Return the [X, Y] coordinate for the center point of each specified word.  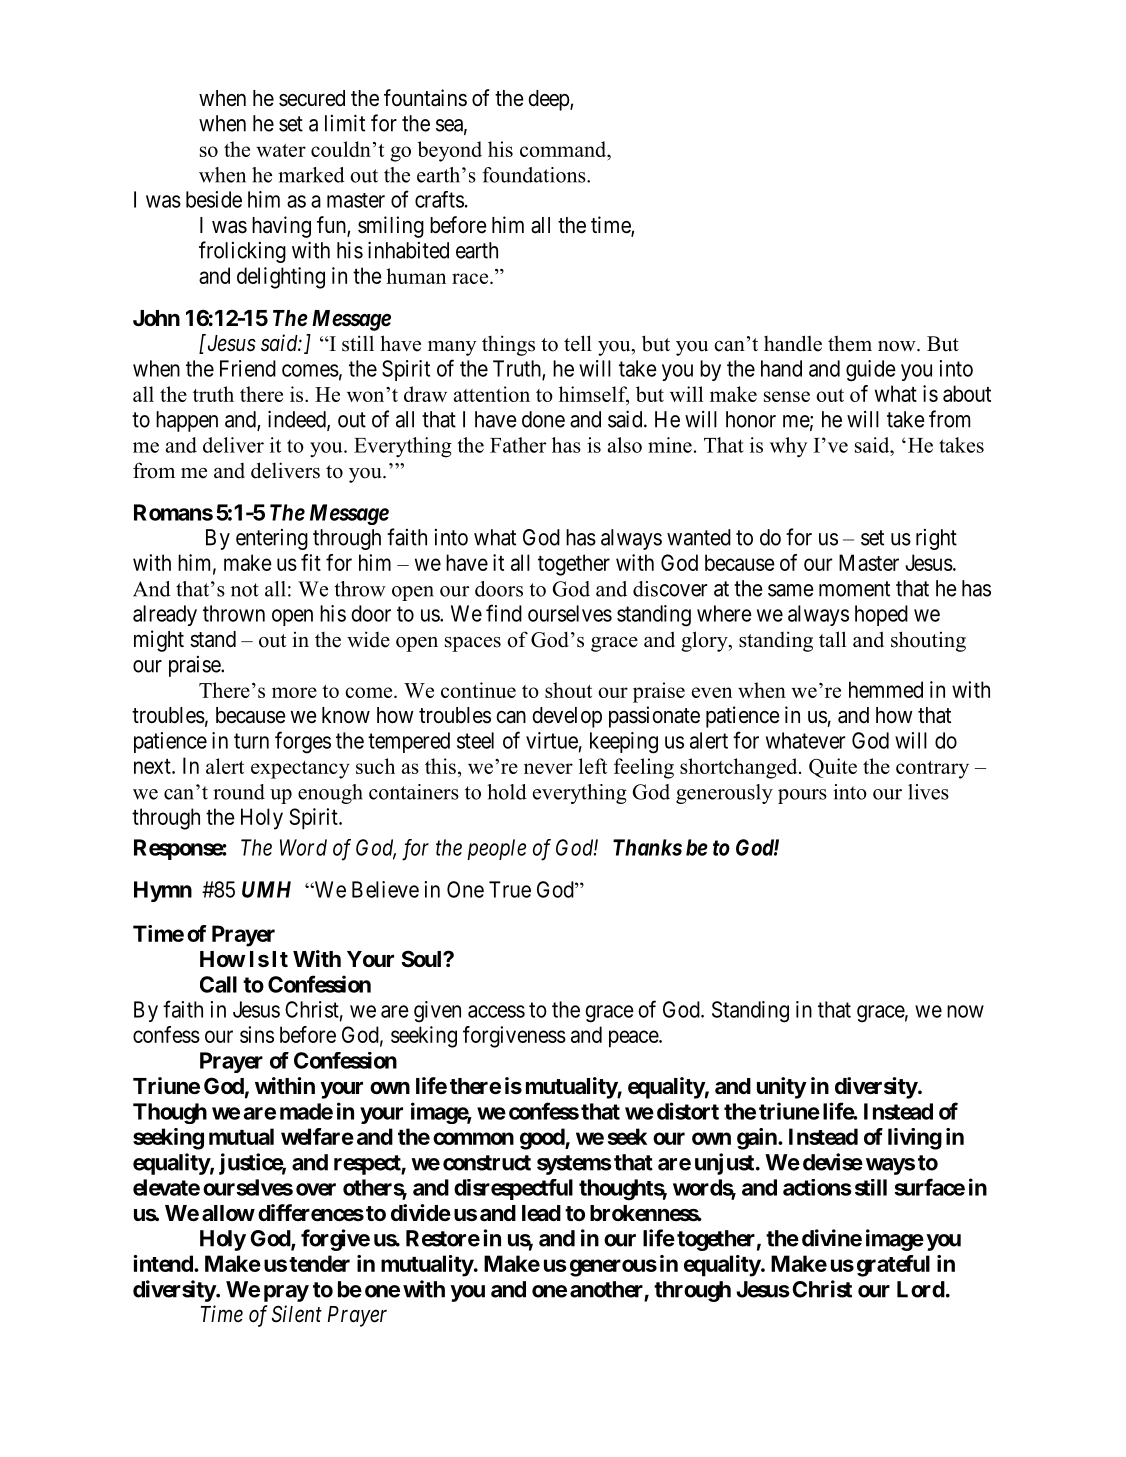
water [281, 150]
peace [634, 1039]
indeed [298, 420]
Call [218, 984]
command [564, 149]
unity [781, 1088]
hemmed [886, 689]
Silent [297, 1314]
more [294, 692]
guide [871, 371]
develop [567, 717]
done [543, 419]
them [850, 343]
